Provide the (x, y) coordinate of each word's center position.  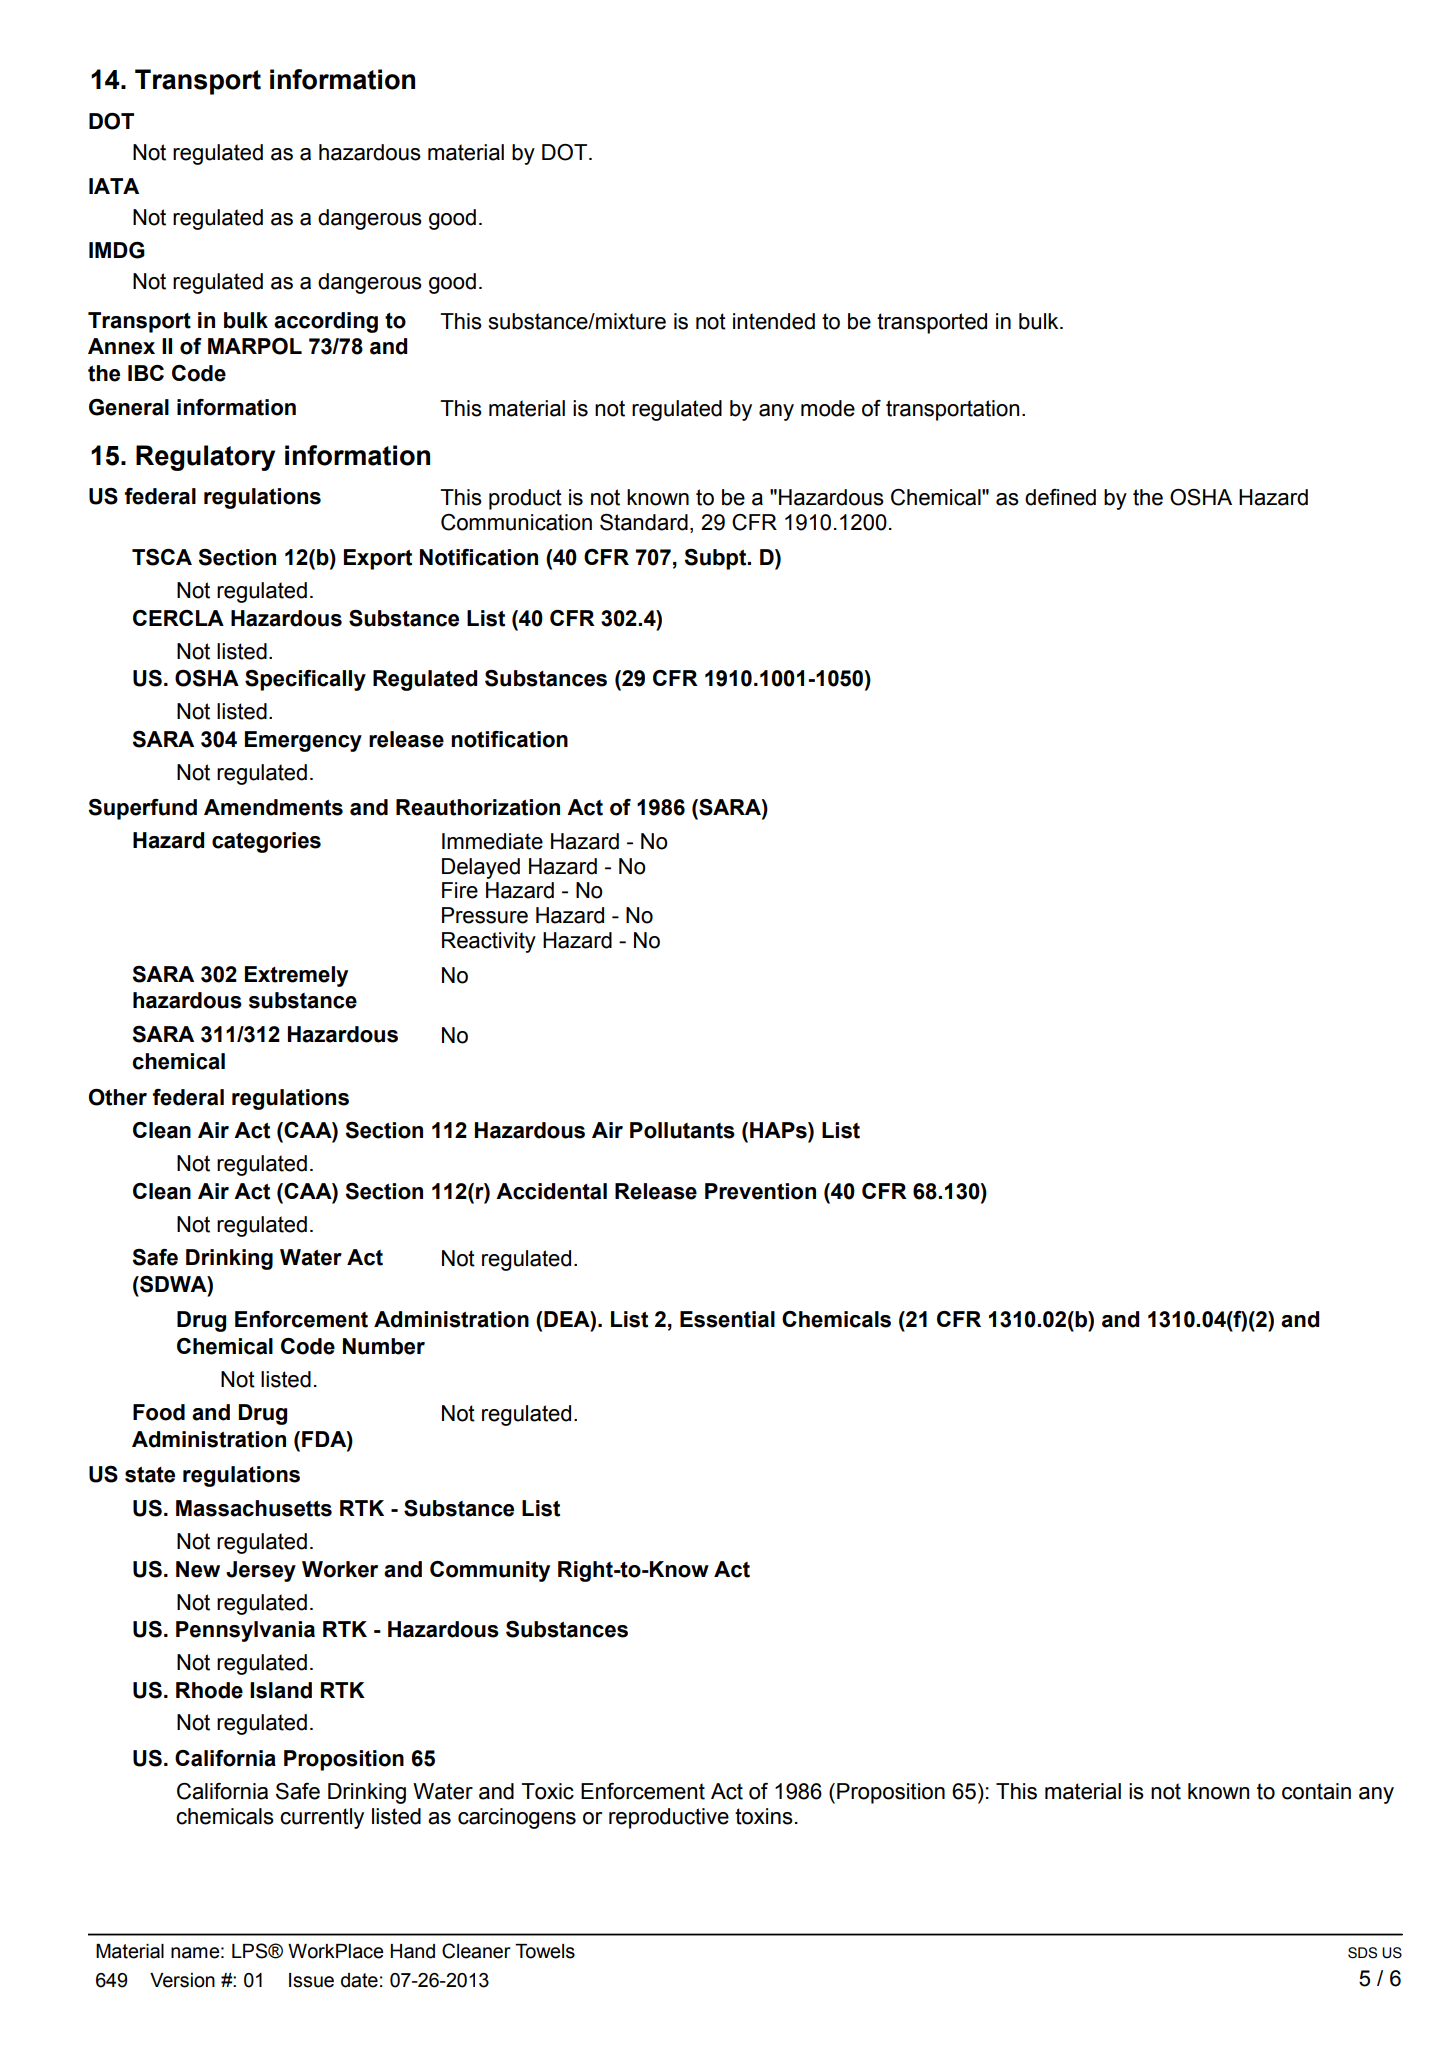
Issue (311, 1980)
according (326, 322)
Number (384, 1346)
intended (774, 321)
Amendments (273, 807)
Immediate (492, 841)
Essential (727, 1319)
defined (1060, 497)
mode (828, 408)
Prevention (760, 1191)
